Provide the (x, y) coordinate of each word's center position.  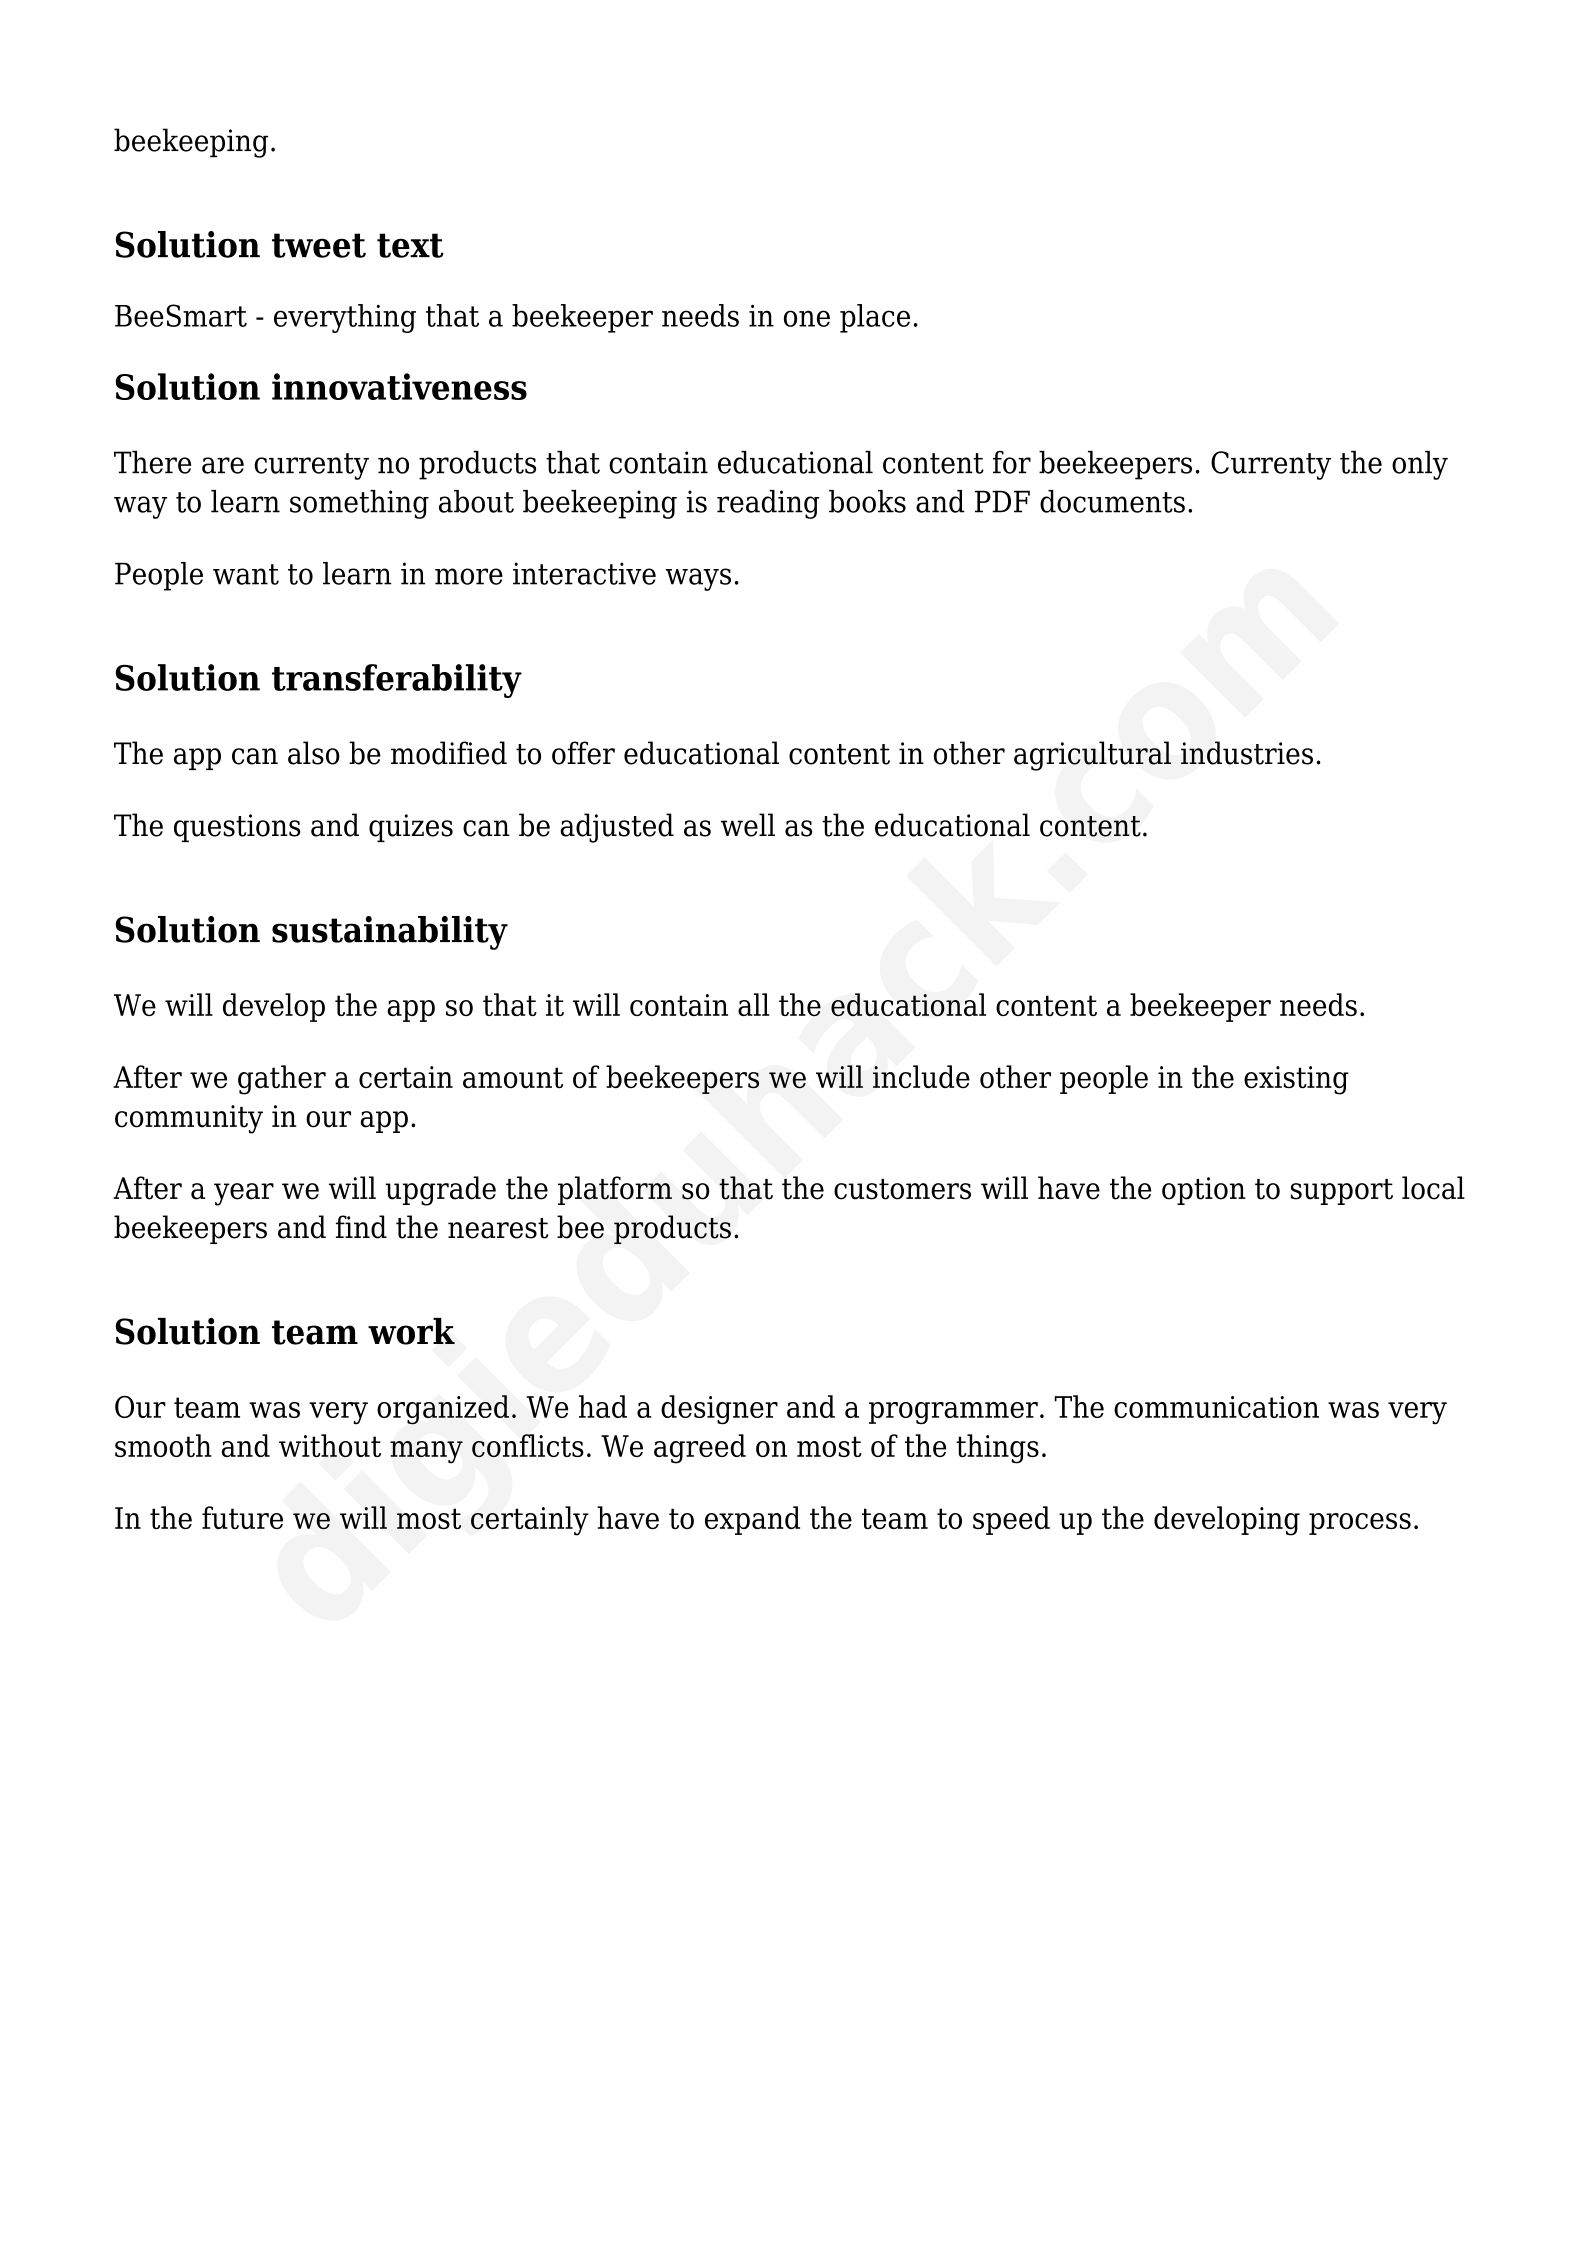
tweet (319, 245)
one (807, 318)
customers (902, 1189)
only (1420, 465)
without (330, 1445)
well (748, 825)
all (753, 1004)
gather (282, 1080)
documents (1112, 501)
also (314, 753)
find (361, 1227)
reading (768, 504)
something (359, 504)
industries (1247, 753)
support (1342, 1192)
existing (1296, 1080)
